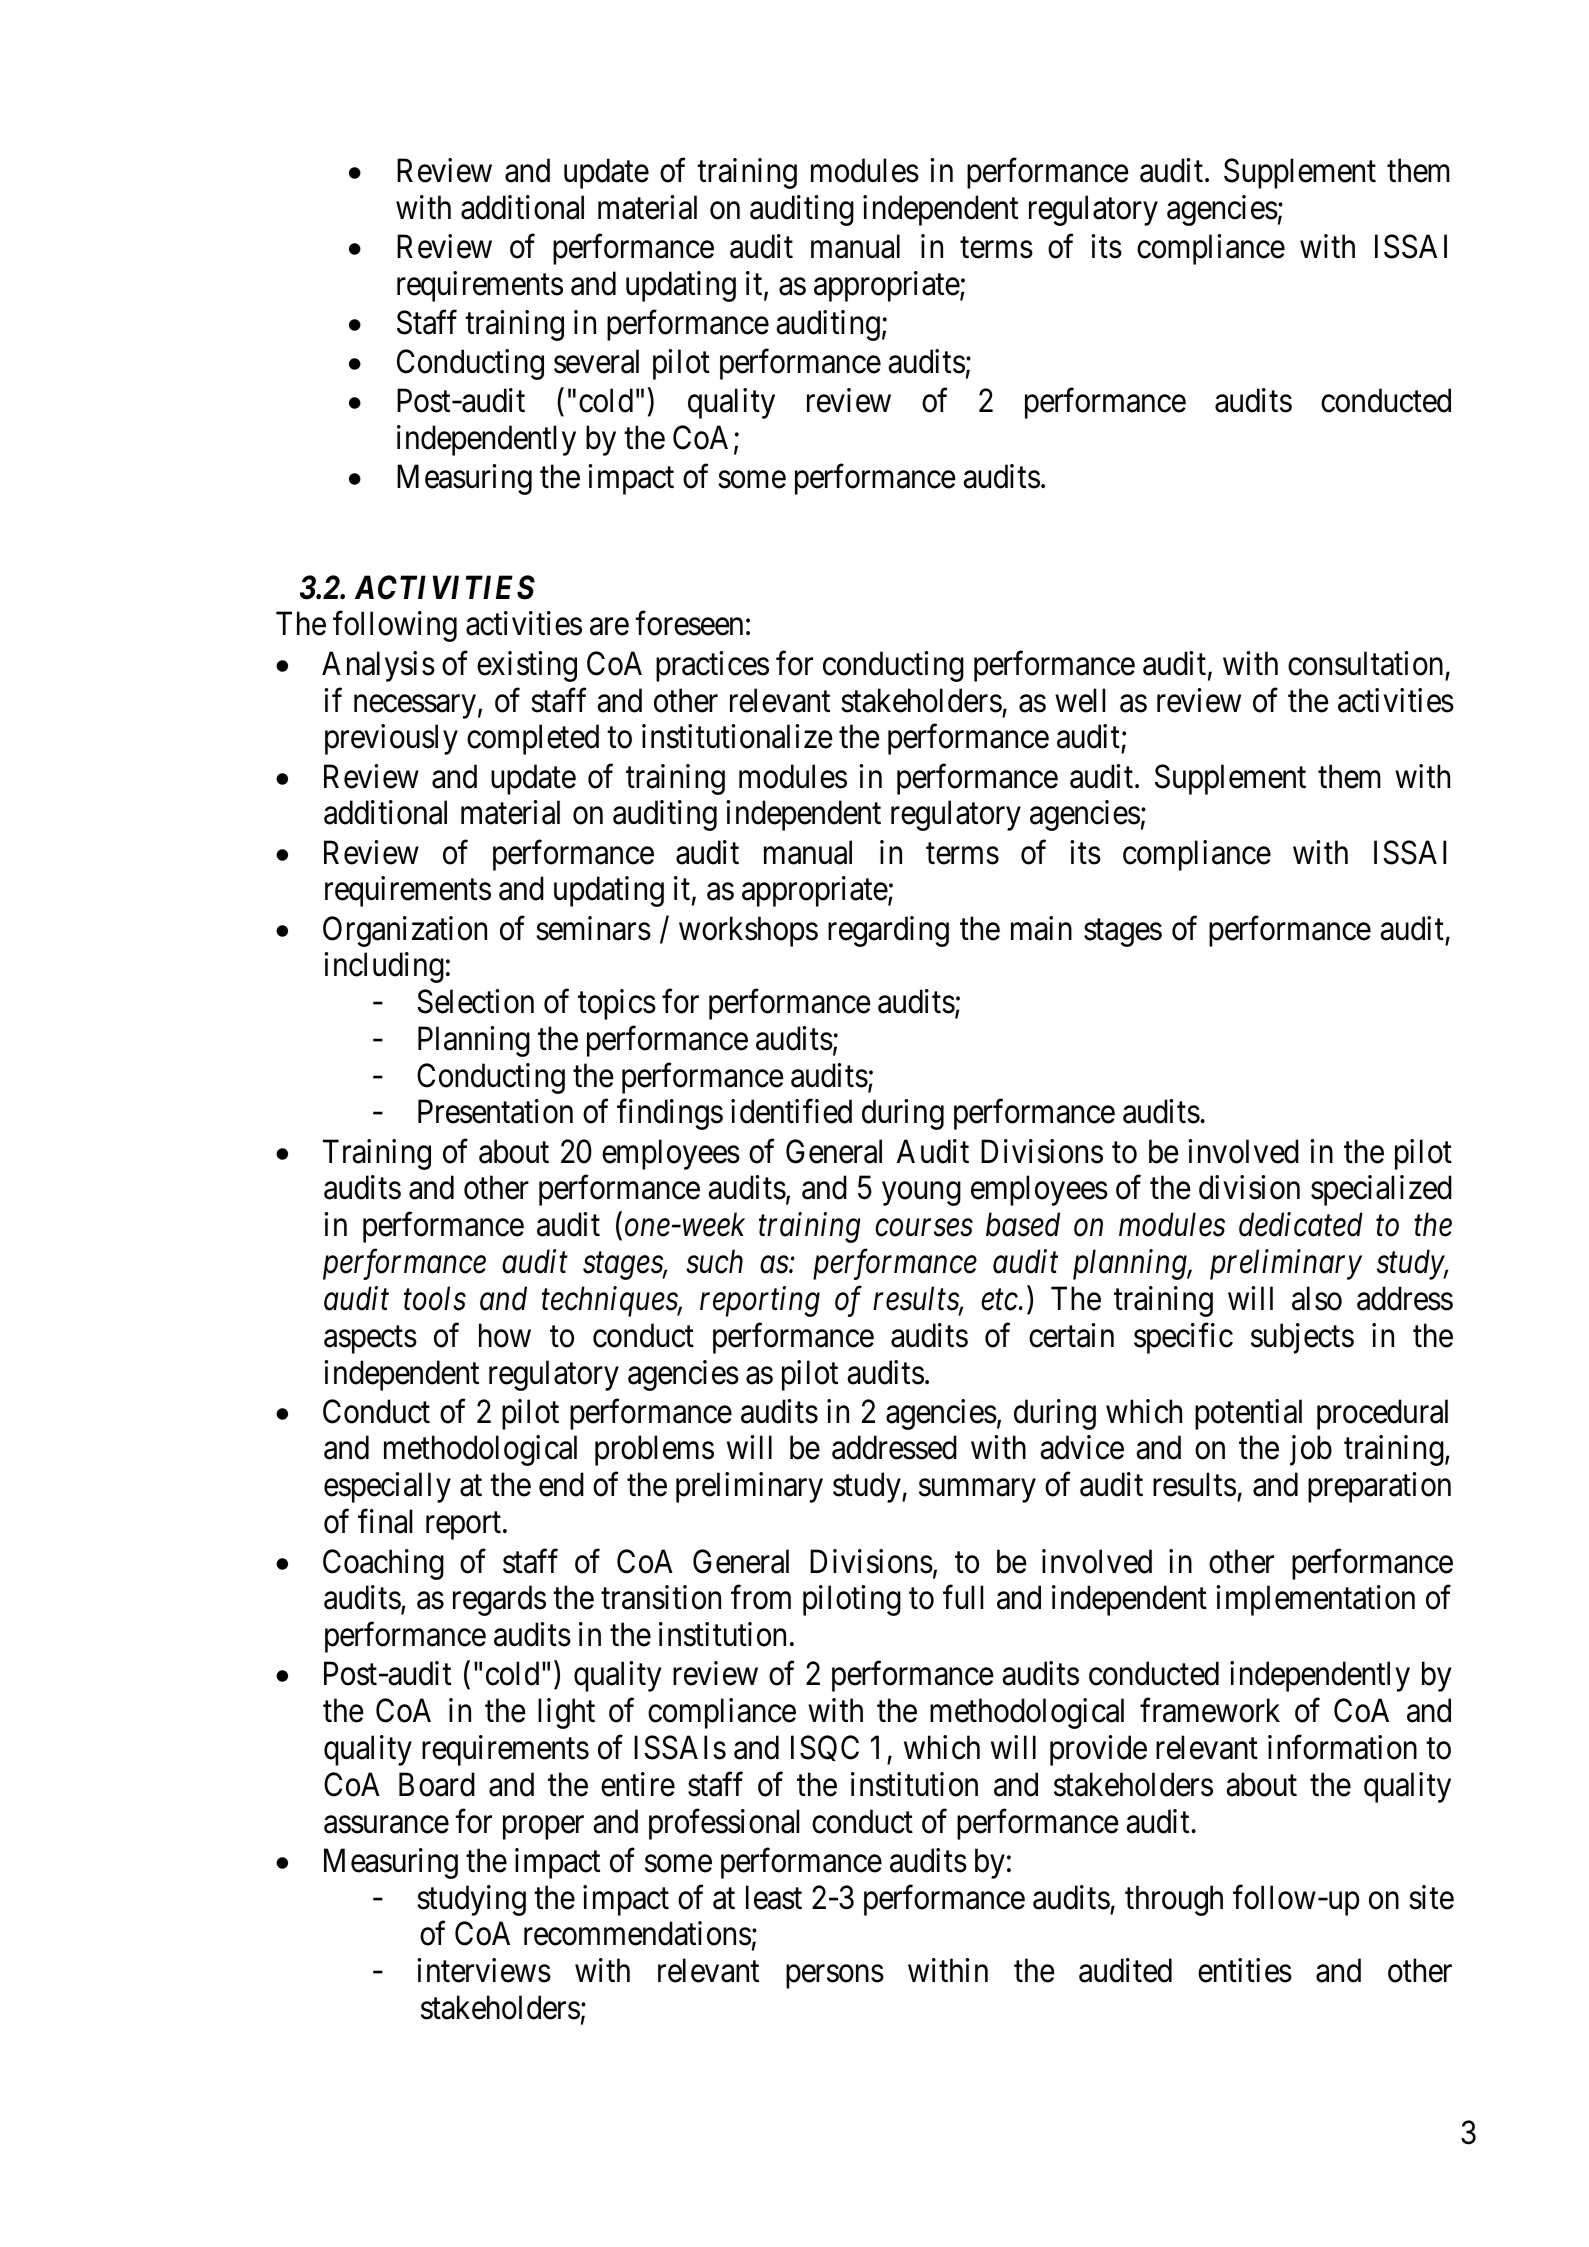 This screenshot has width=1589, height=2247. What do you see at coordinates (495, 1112) in the screenshot?
I see `Presentation` at bounding box center [495, 1112].
